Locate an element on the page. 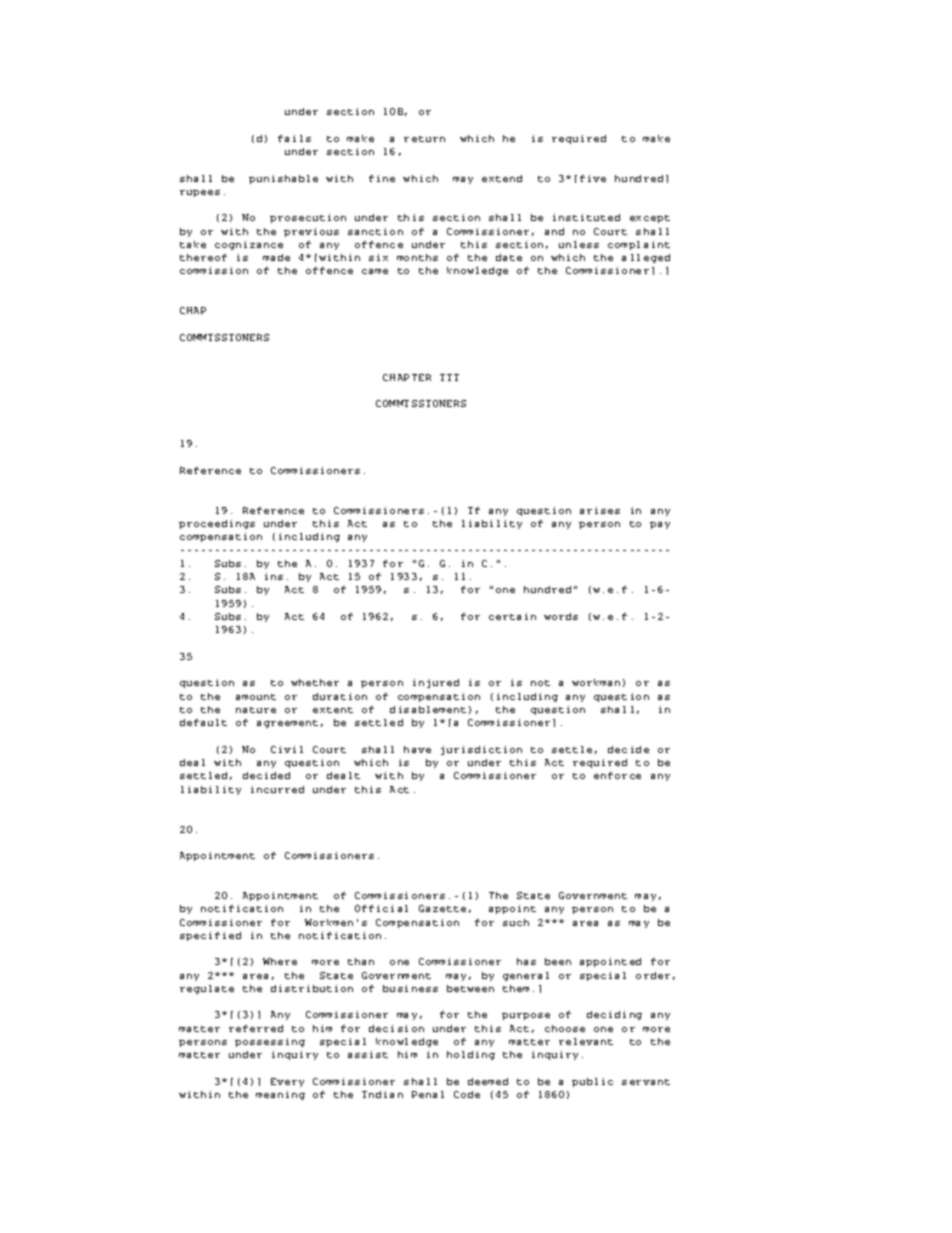  Penal is located at coordinates (428, 1094).
